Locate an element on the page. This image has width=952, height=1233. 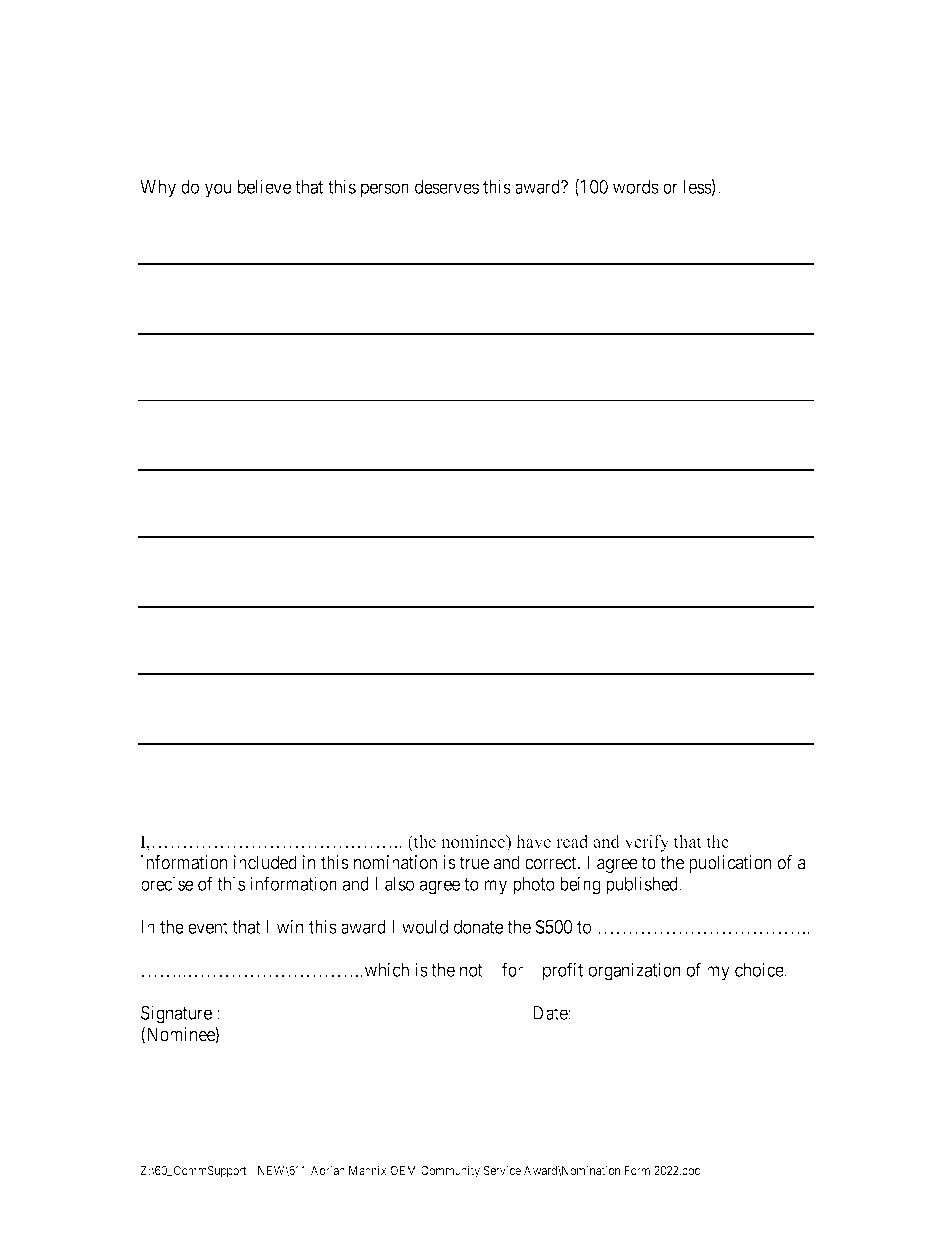
Community is located at coordinates (450, 1171).
